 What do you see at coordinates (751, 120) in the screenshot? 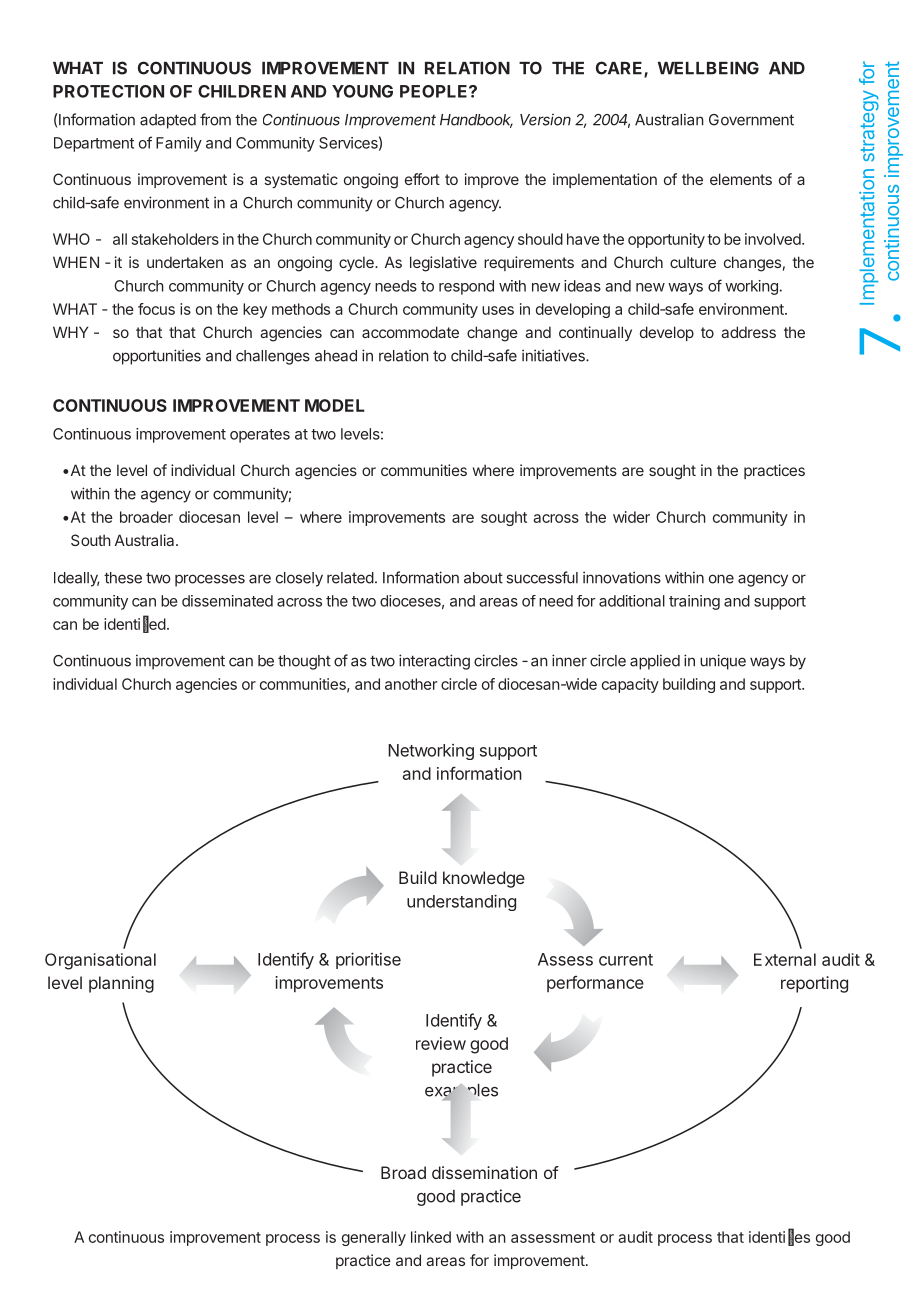
I see `Government` at bounding box center [751, 120].
